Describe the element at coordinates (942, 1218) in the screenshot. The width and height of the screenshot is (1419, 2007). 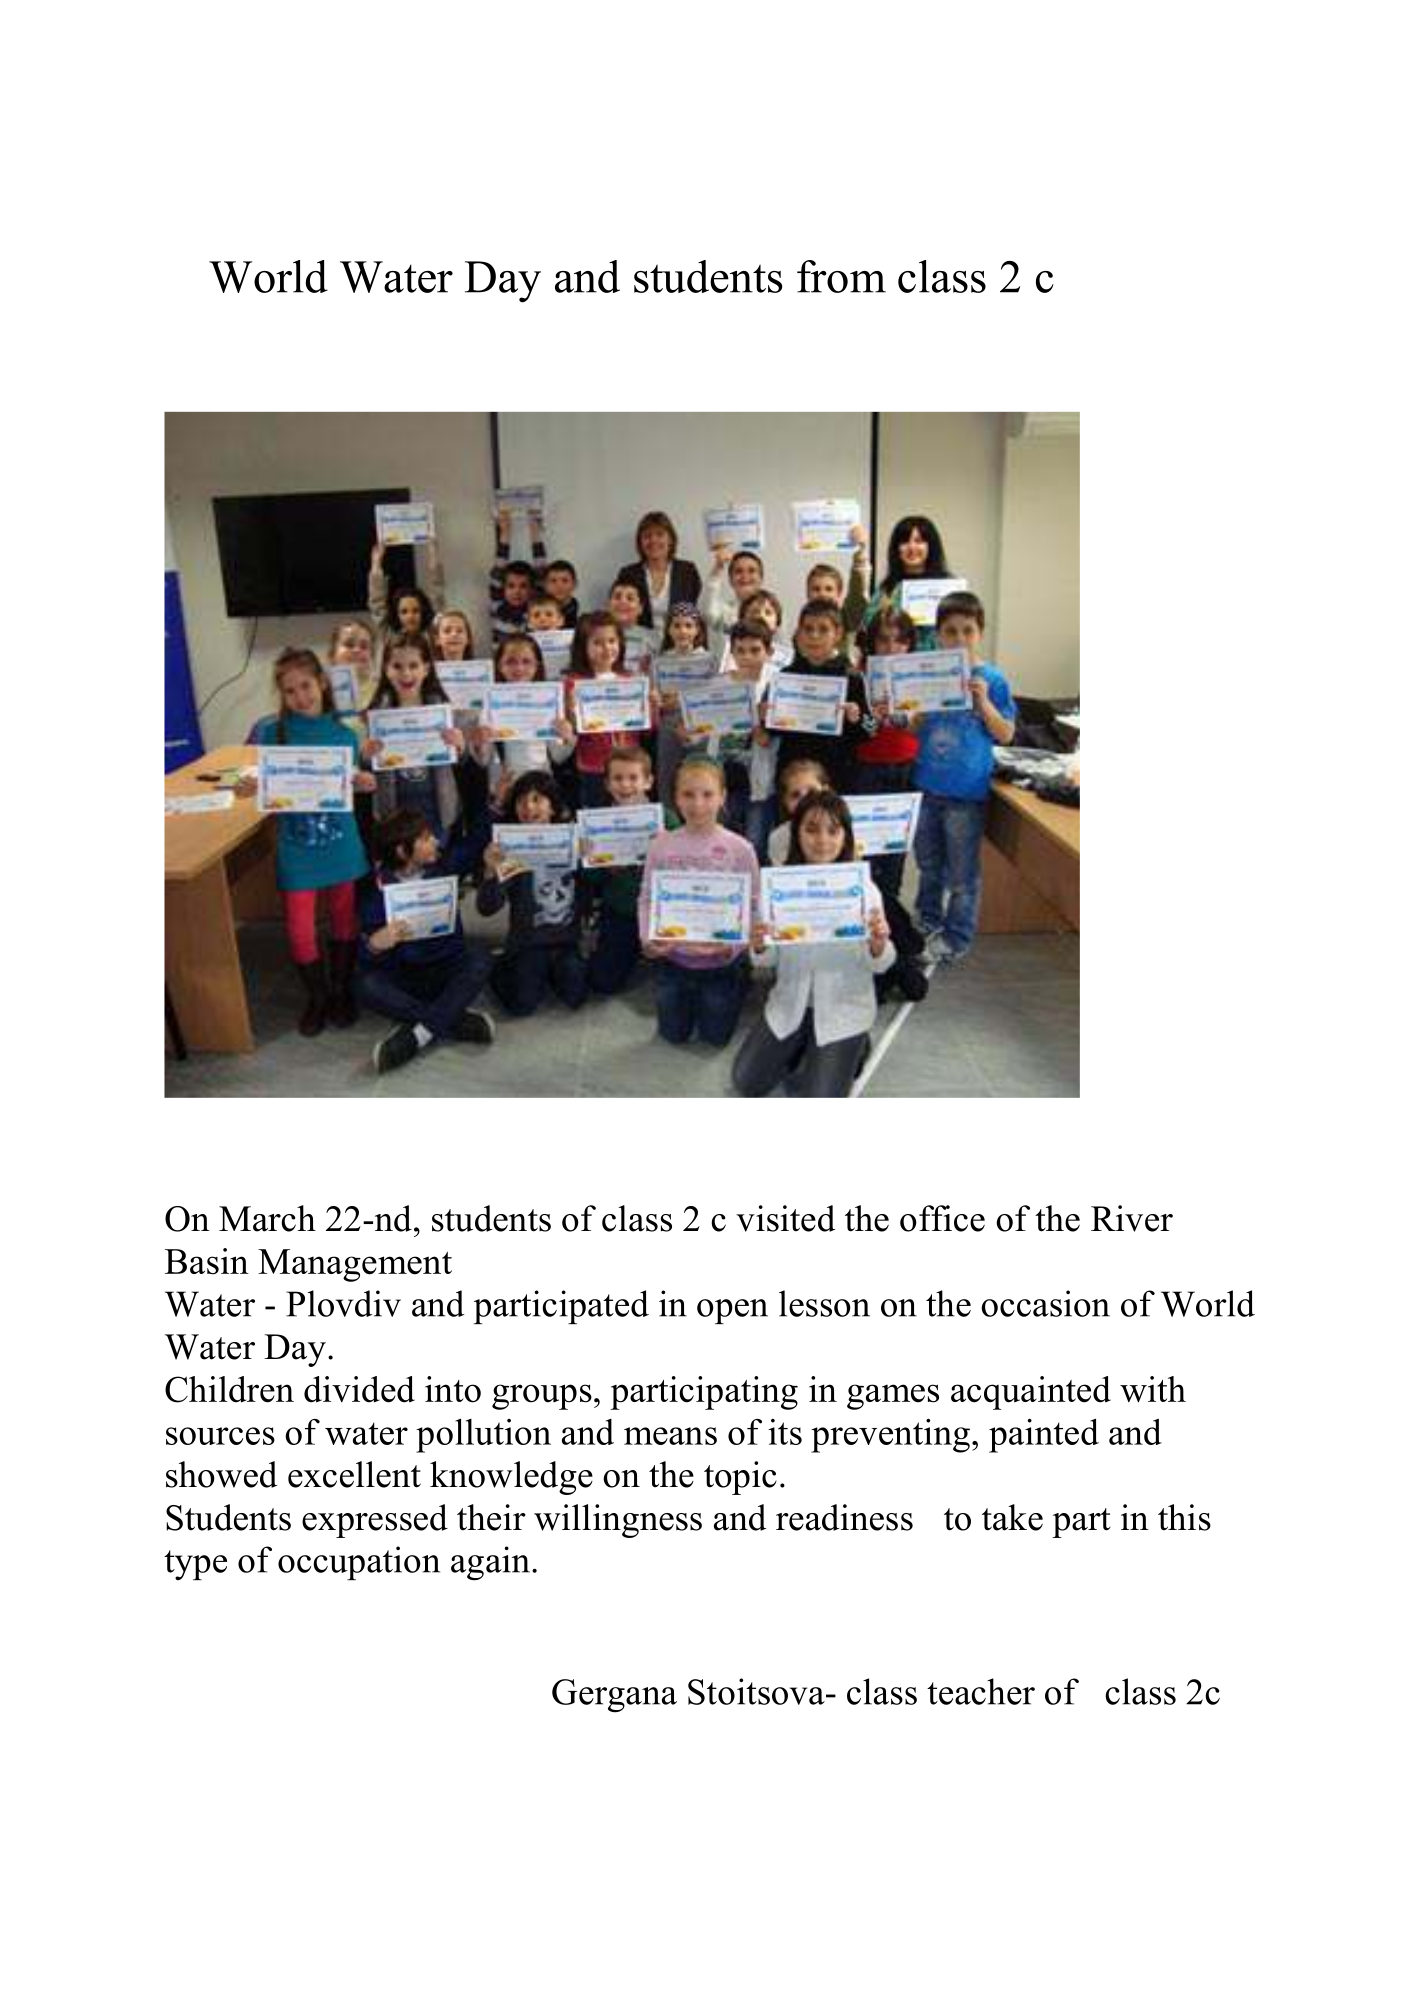
I see `office` at that location.
